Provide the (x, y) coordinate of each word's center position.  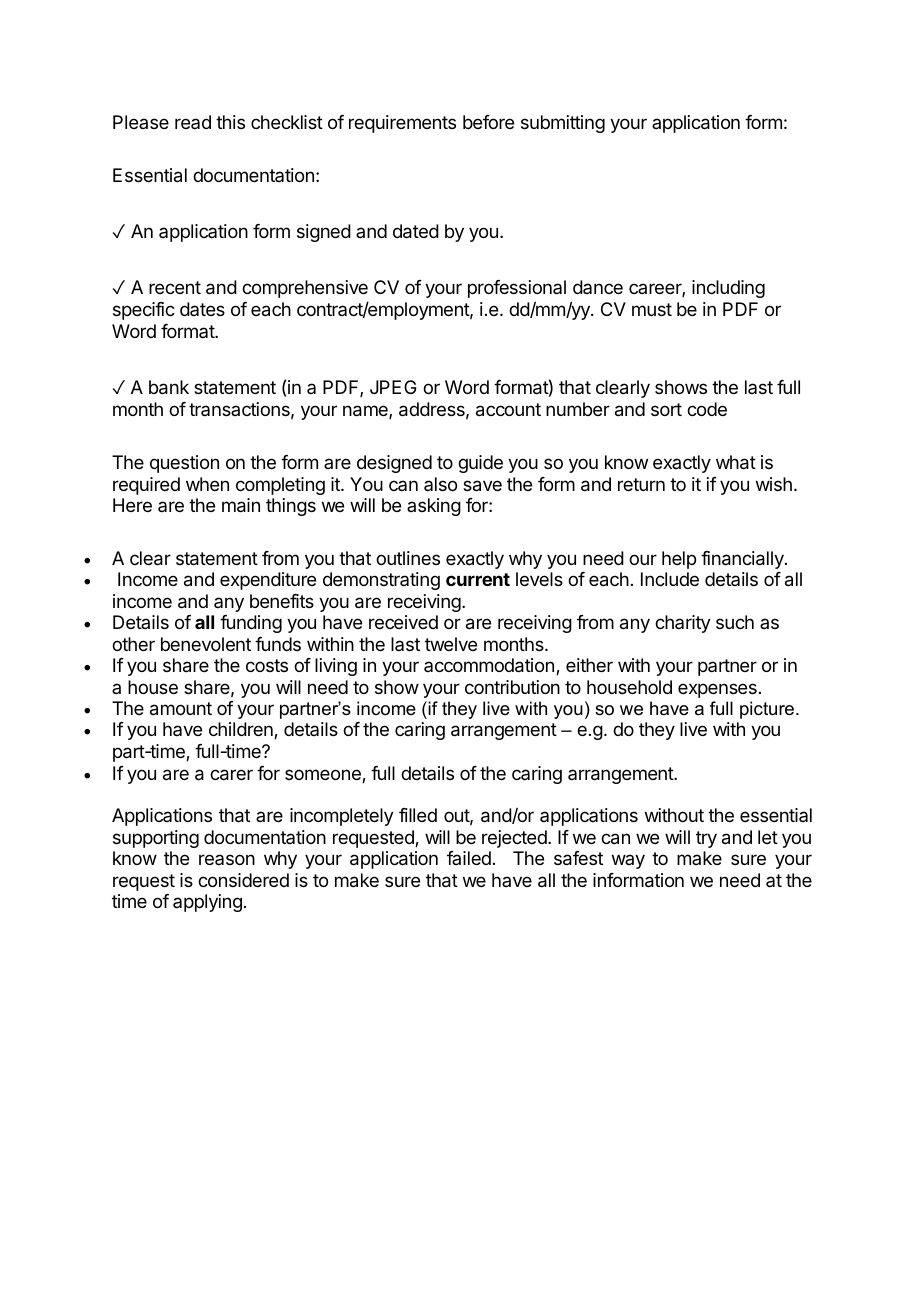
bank (169, 387)
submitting (563, 124)
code (707, 409)
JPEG (393, 387)
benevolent (206, 644)
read (193, 122)
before (488, 122)
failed (469, 858)
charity (683, 624)
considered (243, 880)
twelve (451, 644)
